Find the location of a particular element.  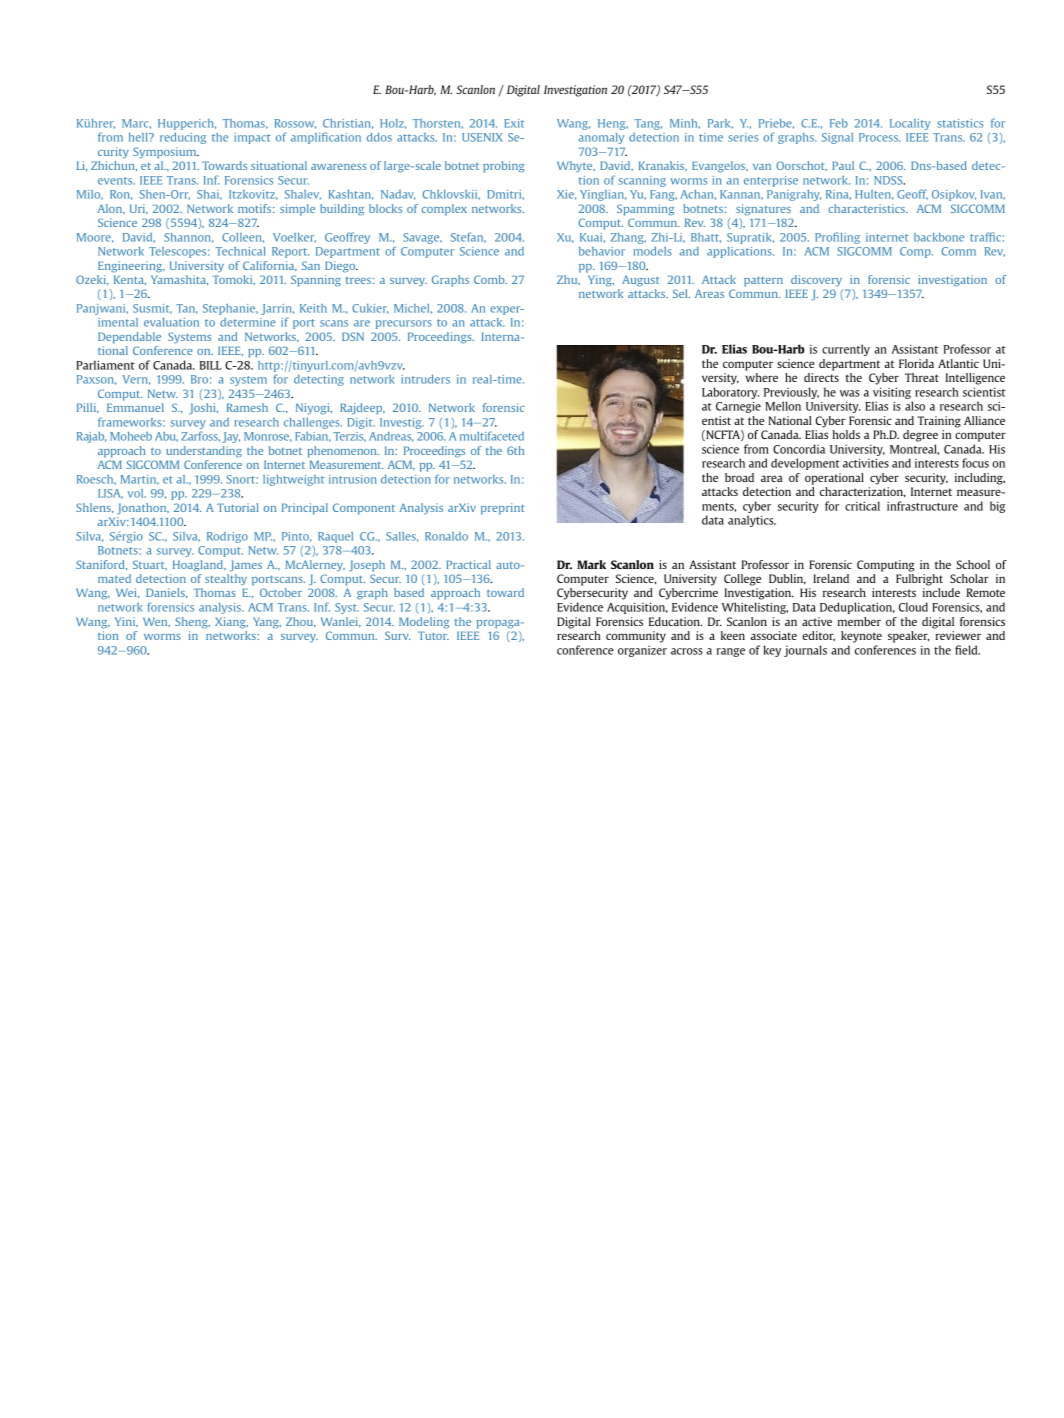

discovery is located at coordinates (816, 280).
